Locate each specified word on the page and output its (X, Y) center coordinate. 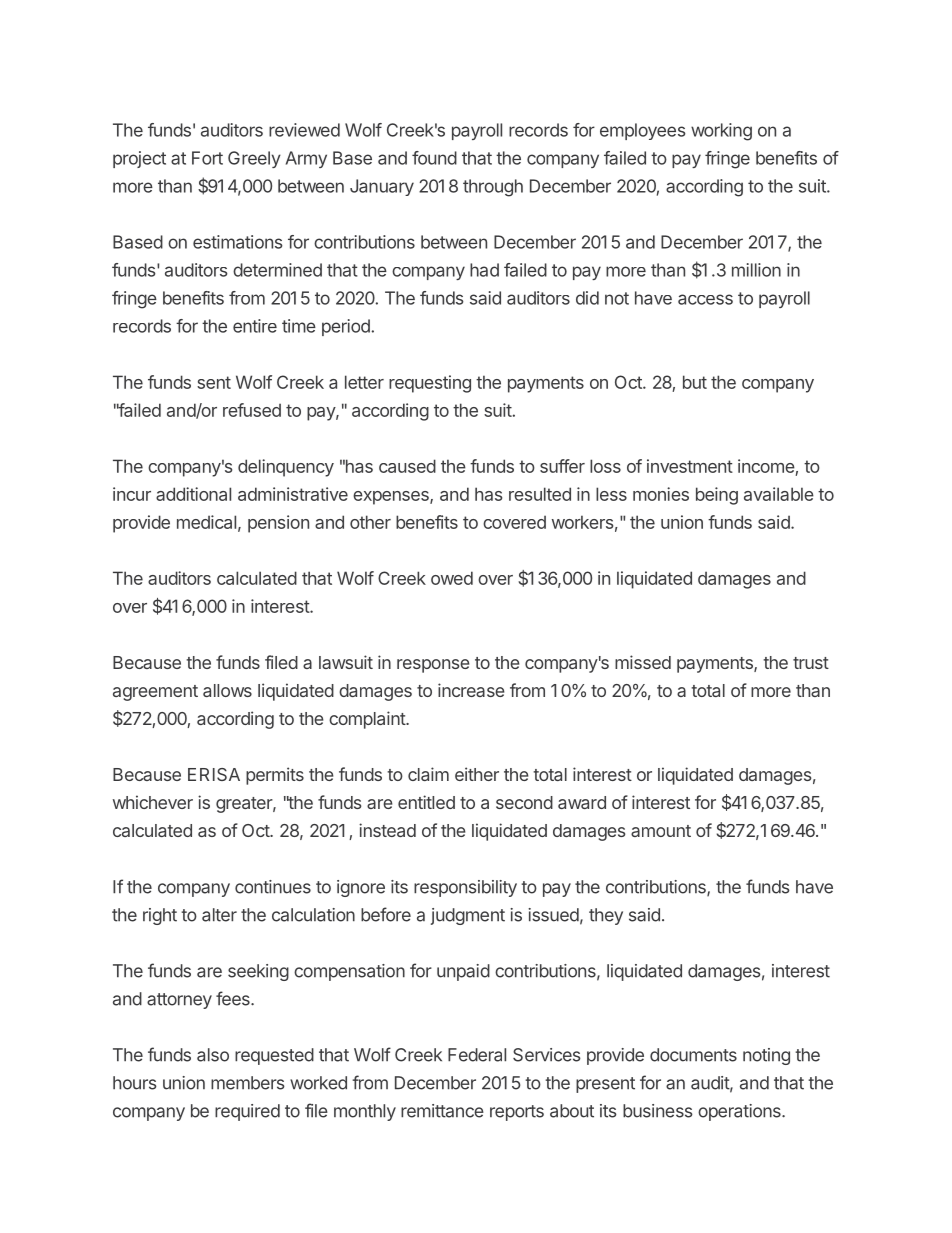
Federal (477, 1055)
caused (407, 466)
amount (661, 831)
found (434, 158)
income (766, 466)
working (721, 132)
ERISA (214, 774)
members (248, 1083)
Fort (207, 158)
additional (193, 494)
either (477, 774)
